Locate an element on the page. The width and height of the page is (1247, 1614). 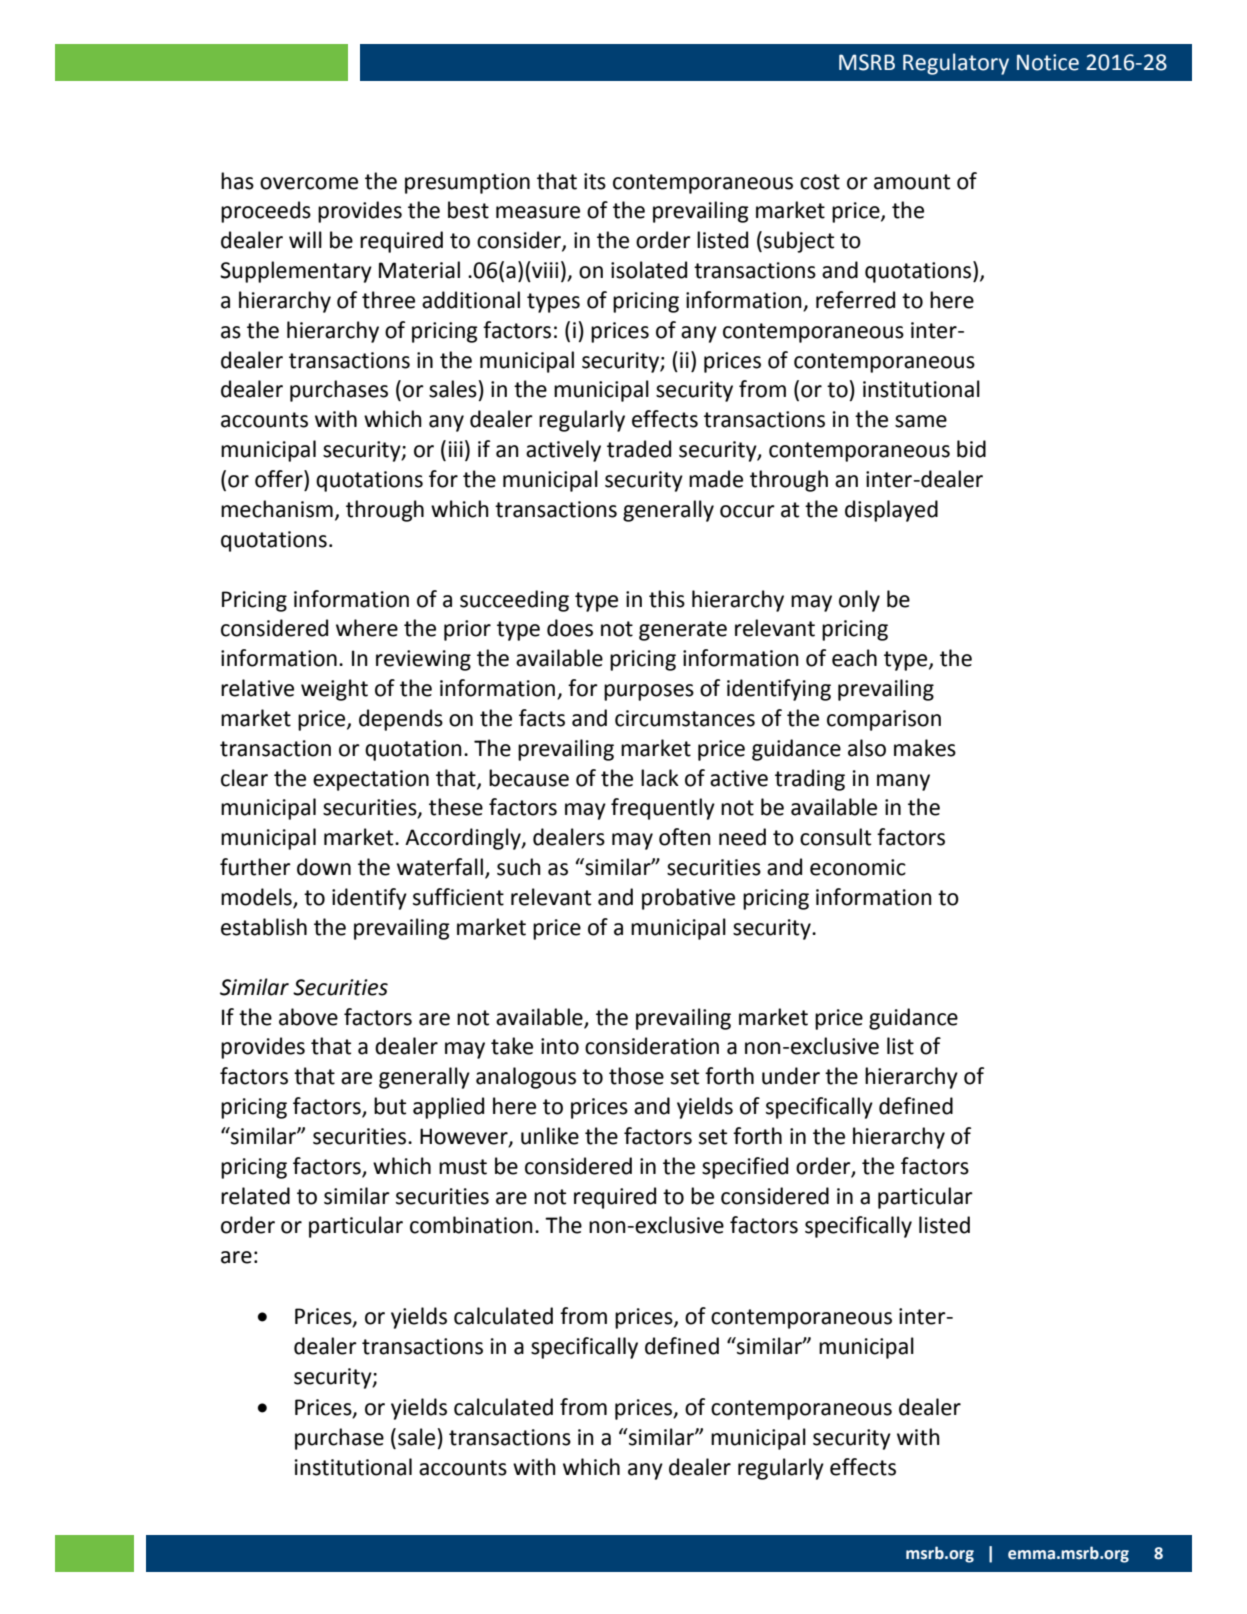
overcome is located at coordinates (309, 183).
